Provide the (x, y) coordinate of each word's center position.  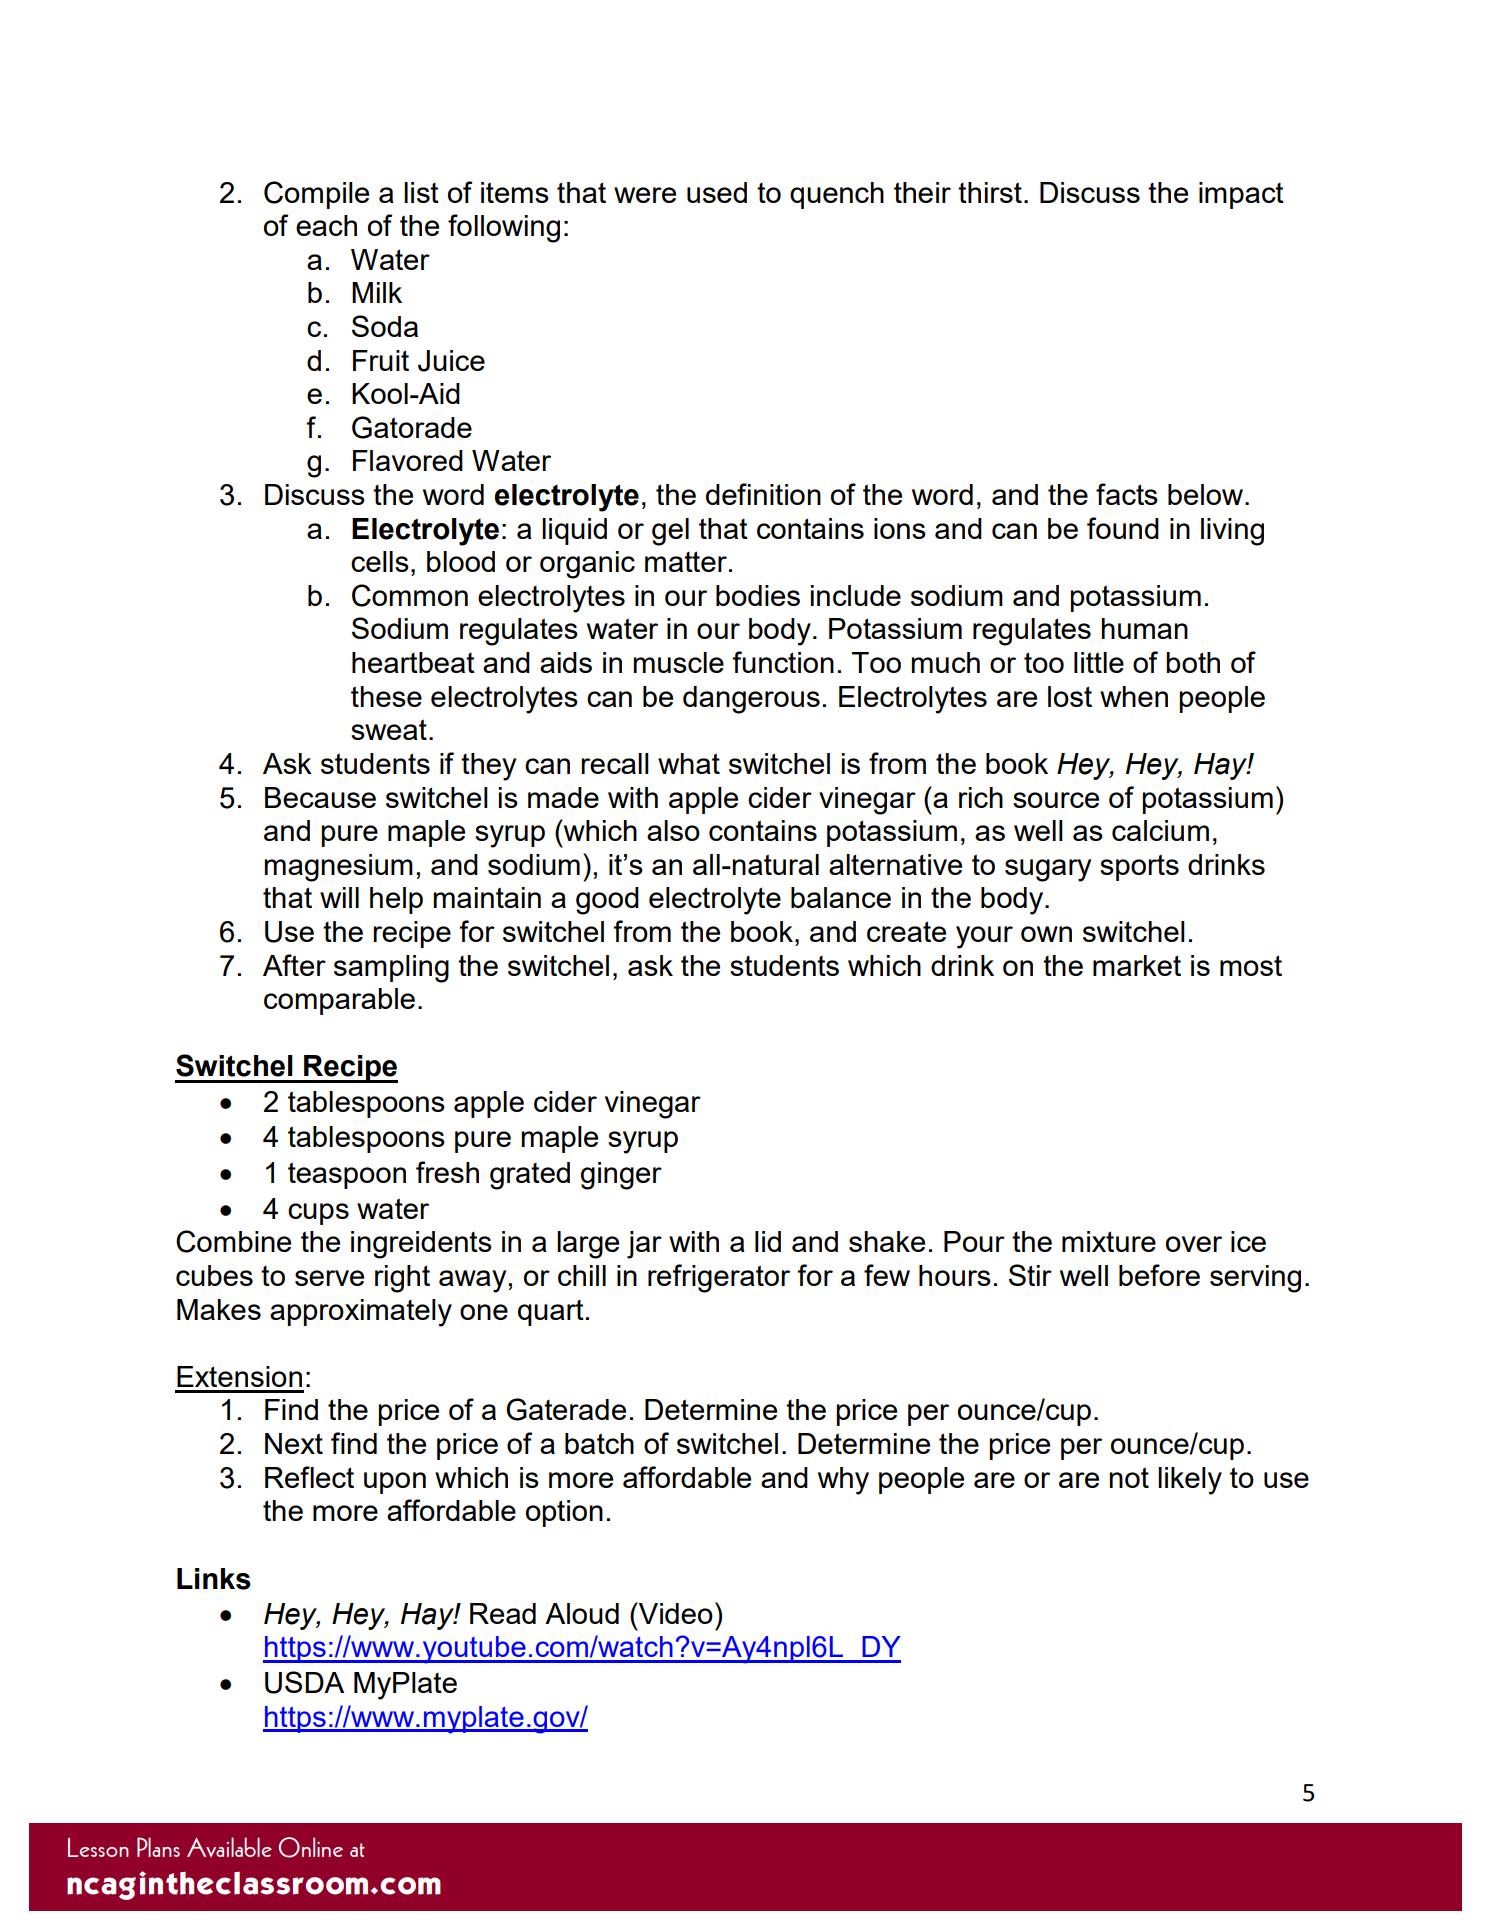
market (1137, 965)
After (294, 965)
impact (1241, 195)
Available (229, 1847)
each (326, 225)
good (607, 901)
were (645, 195)
